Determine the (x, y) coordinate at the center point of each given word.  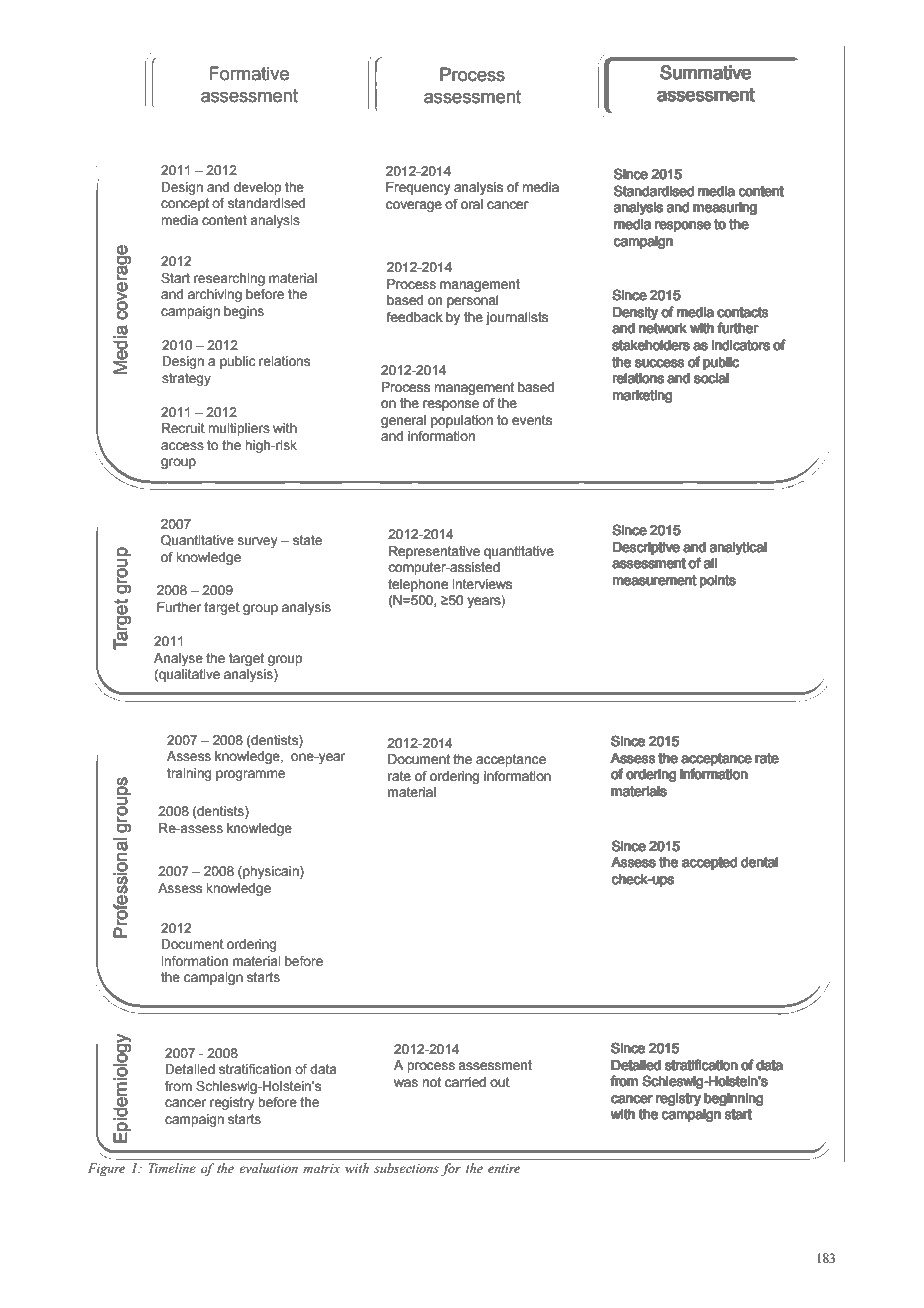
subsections (406, 1168)
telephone (418, 585)
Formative (249, 73)
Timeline (172, 1168)
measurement (654, 580)
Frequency (418, 188)
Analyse (178, 659)
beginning (734, 1099)
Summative (706, 72)
